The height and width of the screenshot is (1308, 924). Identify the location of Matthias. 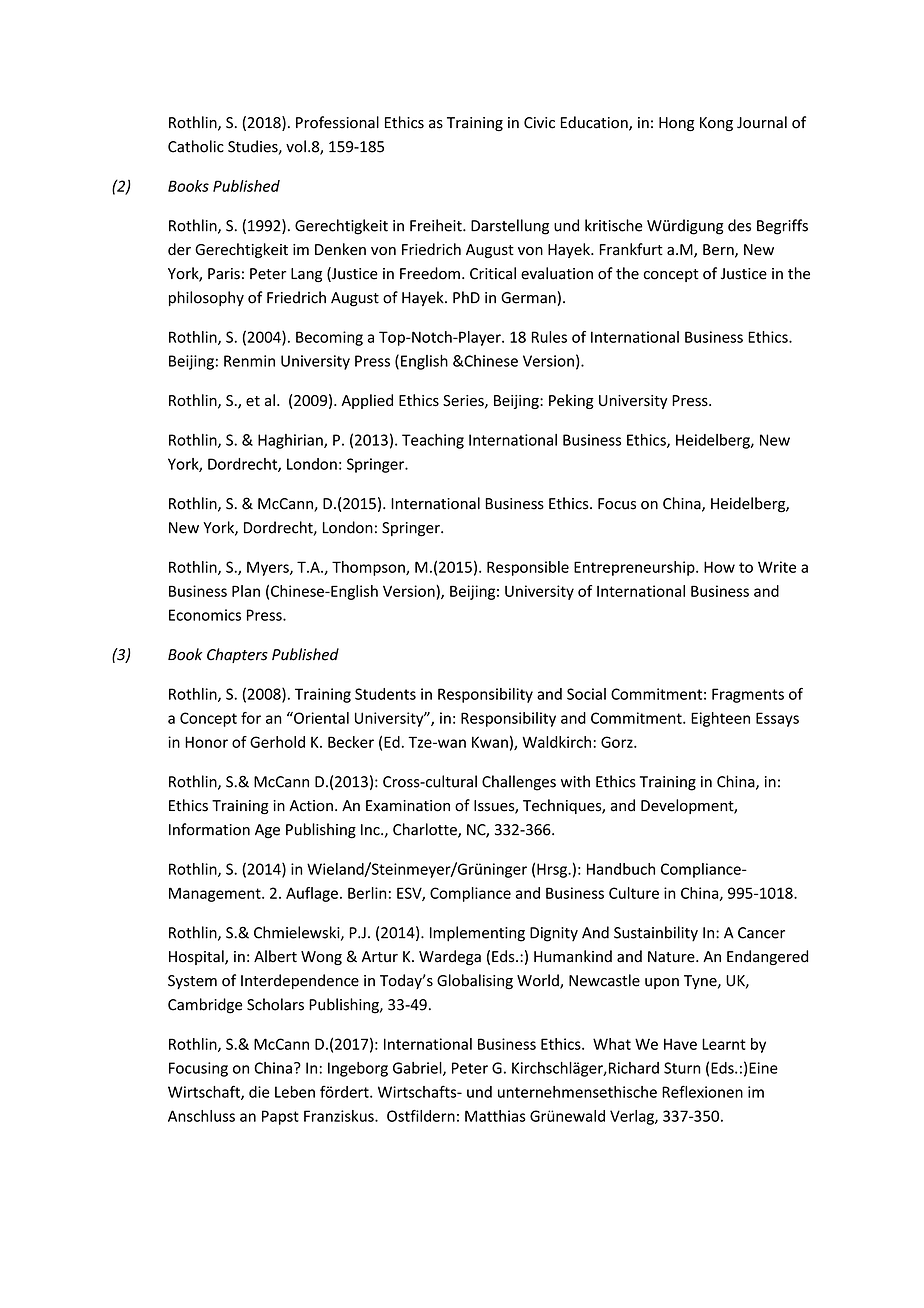
(495, 1116).
